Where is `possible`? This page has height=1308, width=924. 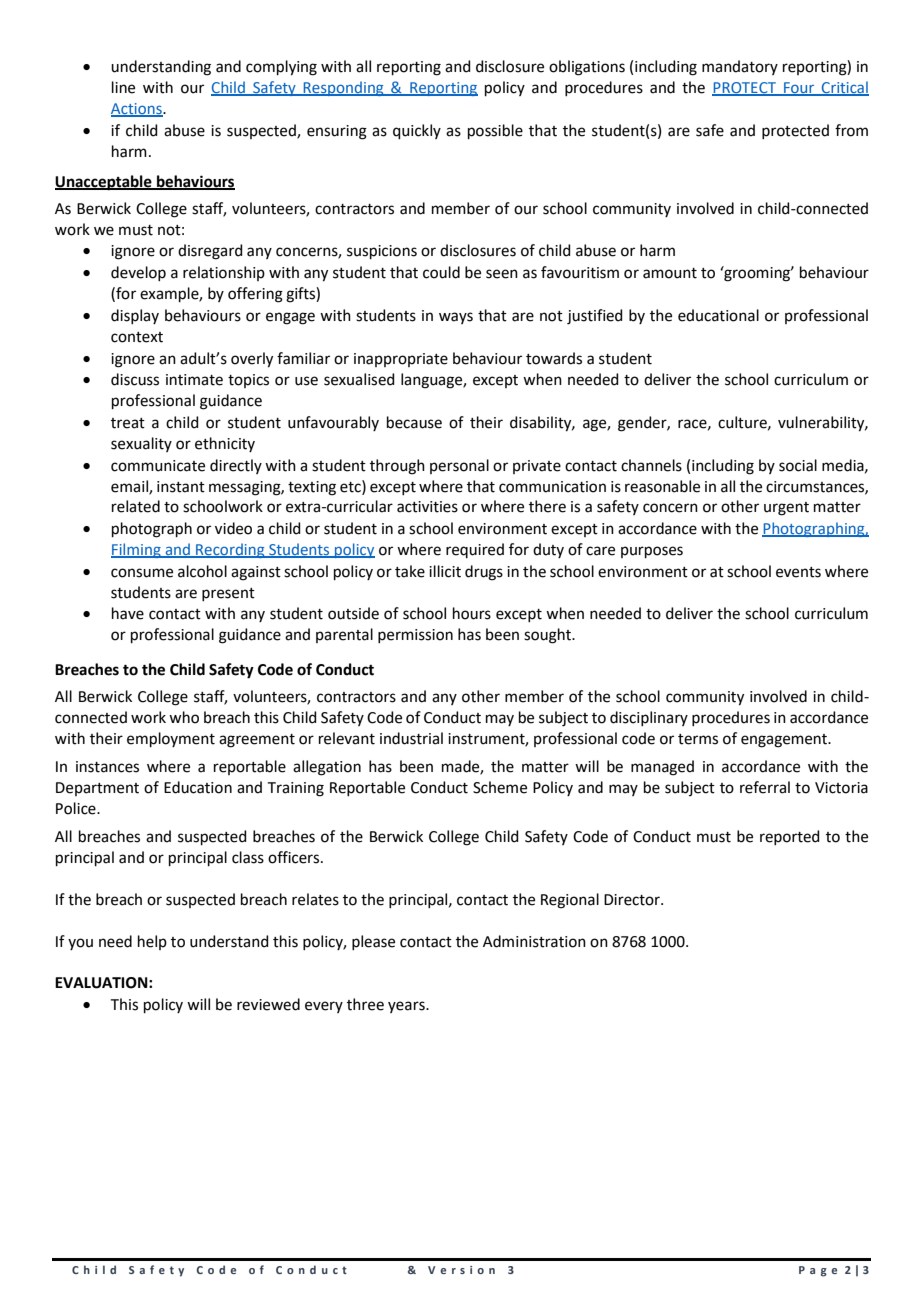
possible is located at coordinates (495, 131).
